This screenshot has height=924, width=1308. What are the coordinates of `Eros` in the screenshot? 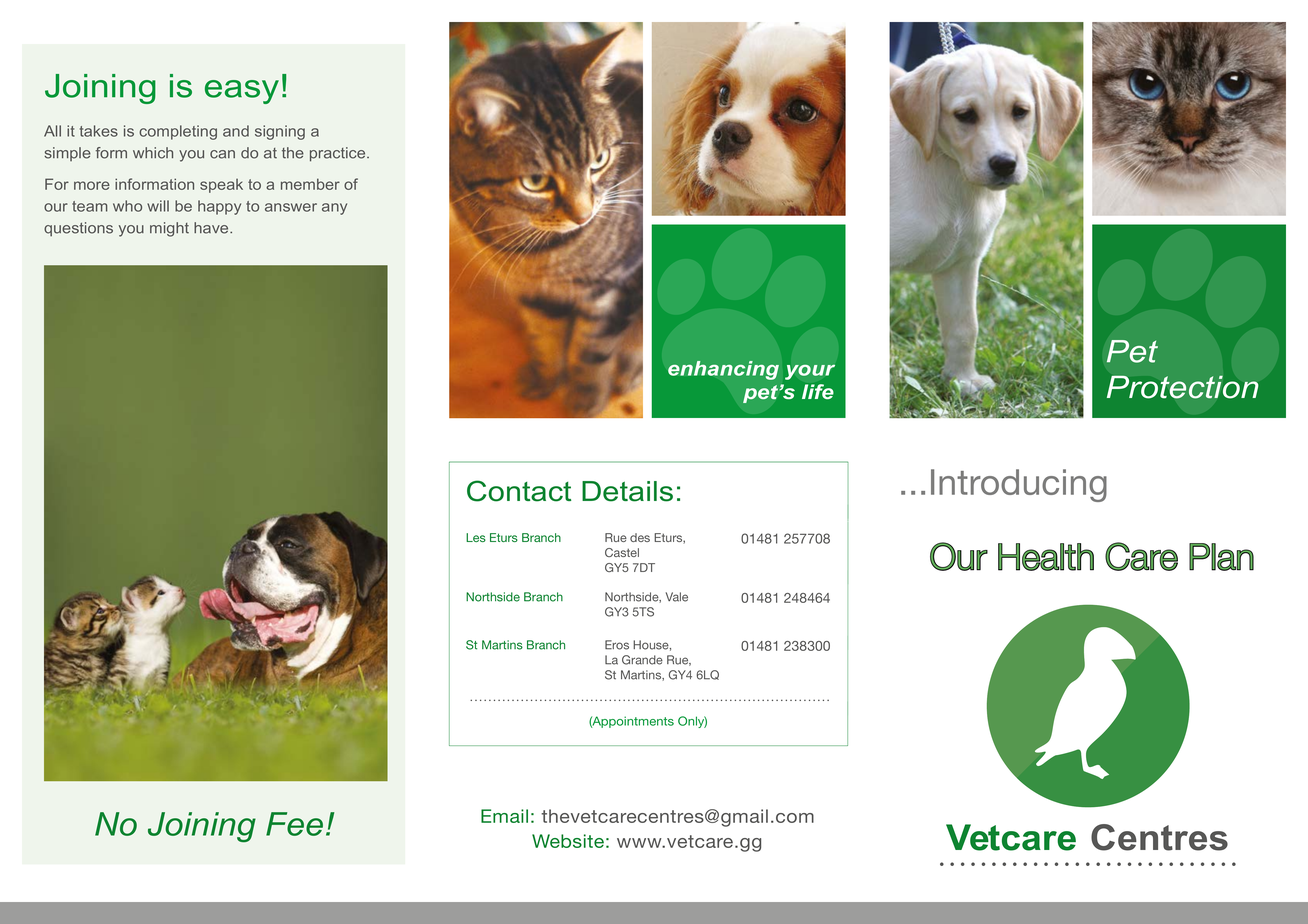 It's located at (617, 645).
